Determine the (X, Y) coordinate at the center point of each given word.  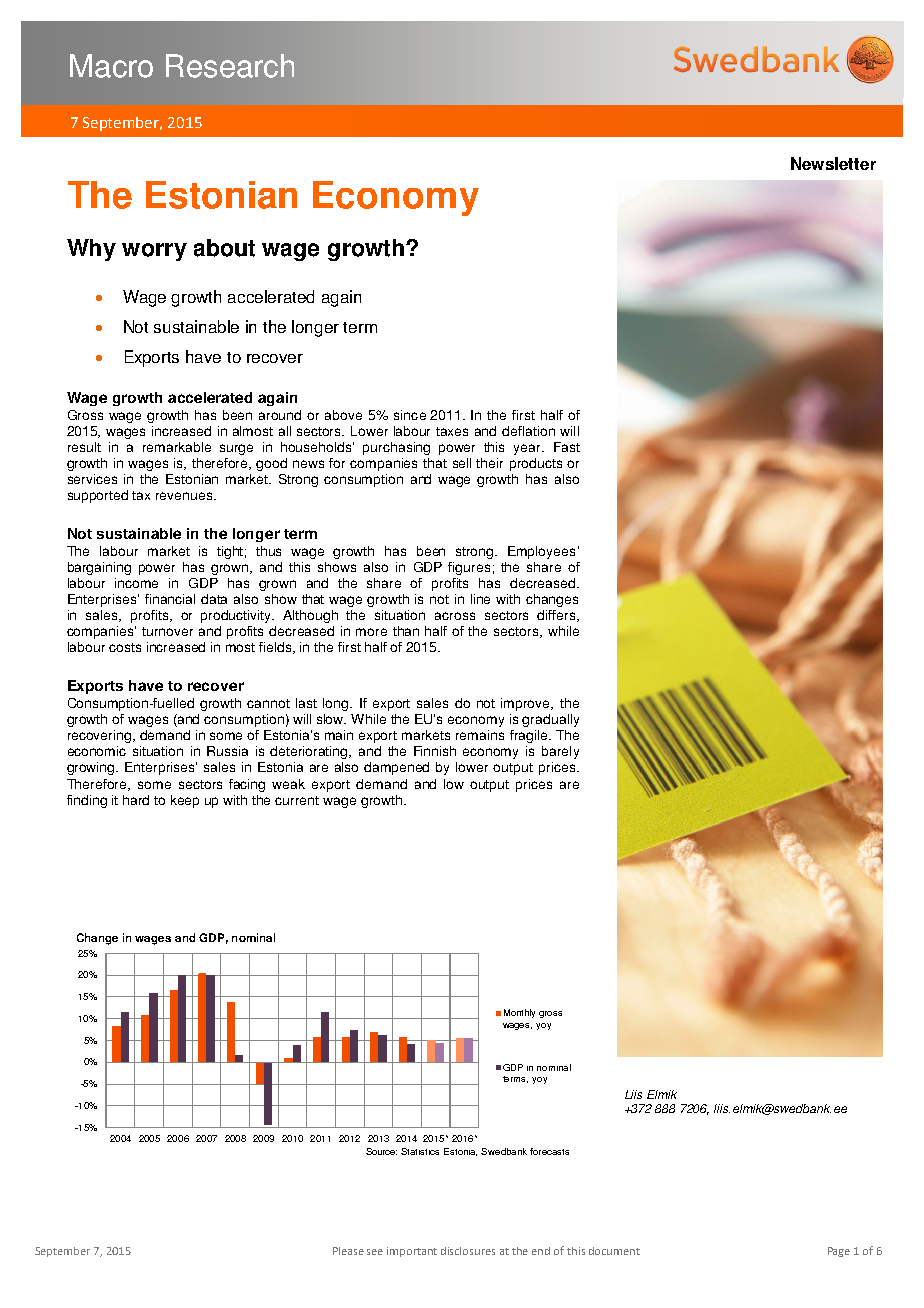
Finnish (435, 751)
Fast (567, 447)
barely (560, 752)
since (410, 415)
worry (154, 252)
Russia (227, 751)
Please (348, 1251)
